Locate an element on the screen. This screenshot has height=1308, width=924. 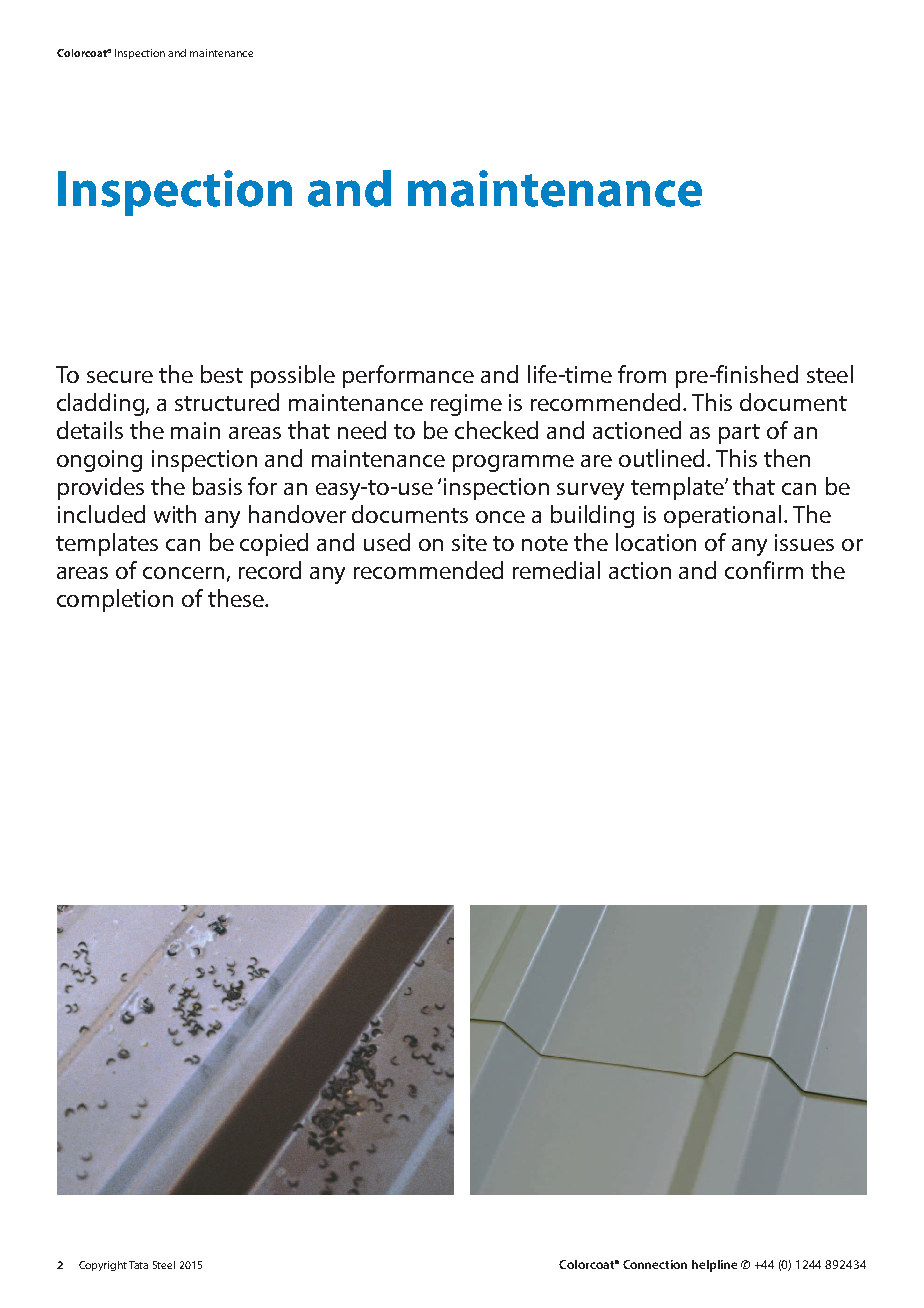
these is located at coordinates (237, 598).
